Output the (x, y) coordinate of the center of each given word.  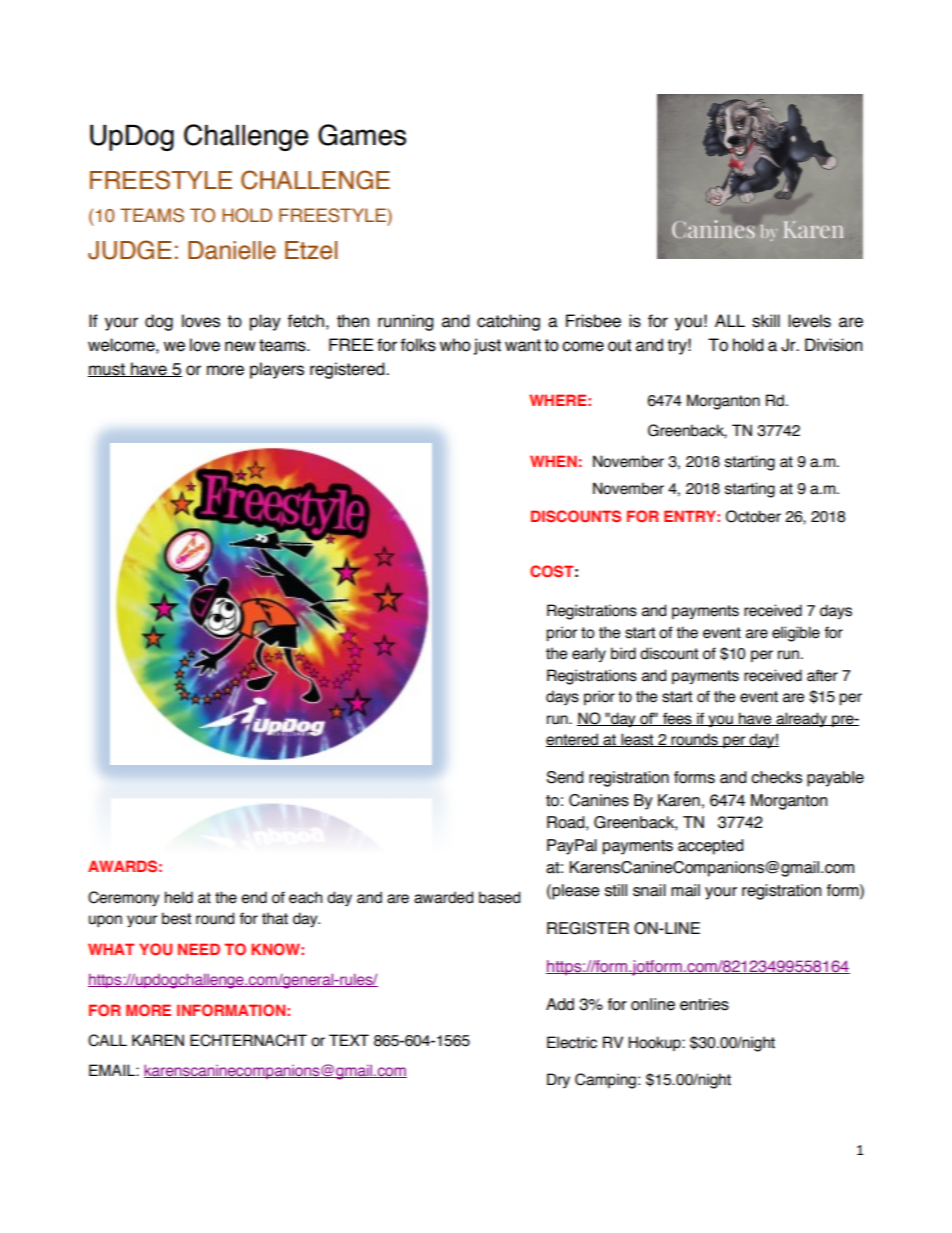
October (753, 516)
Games (362, 135)
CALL (107, 1040)
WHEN (553, 461)
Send (564, 777)
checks (776, 777)
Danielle (232, 250)
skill (766, 321)
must (107, 370)
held (179, 897)
